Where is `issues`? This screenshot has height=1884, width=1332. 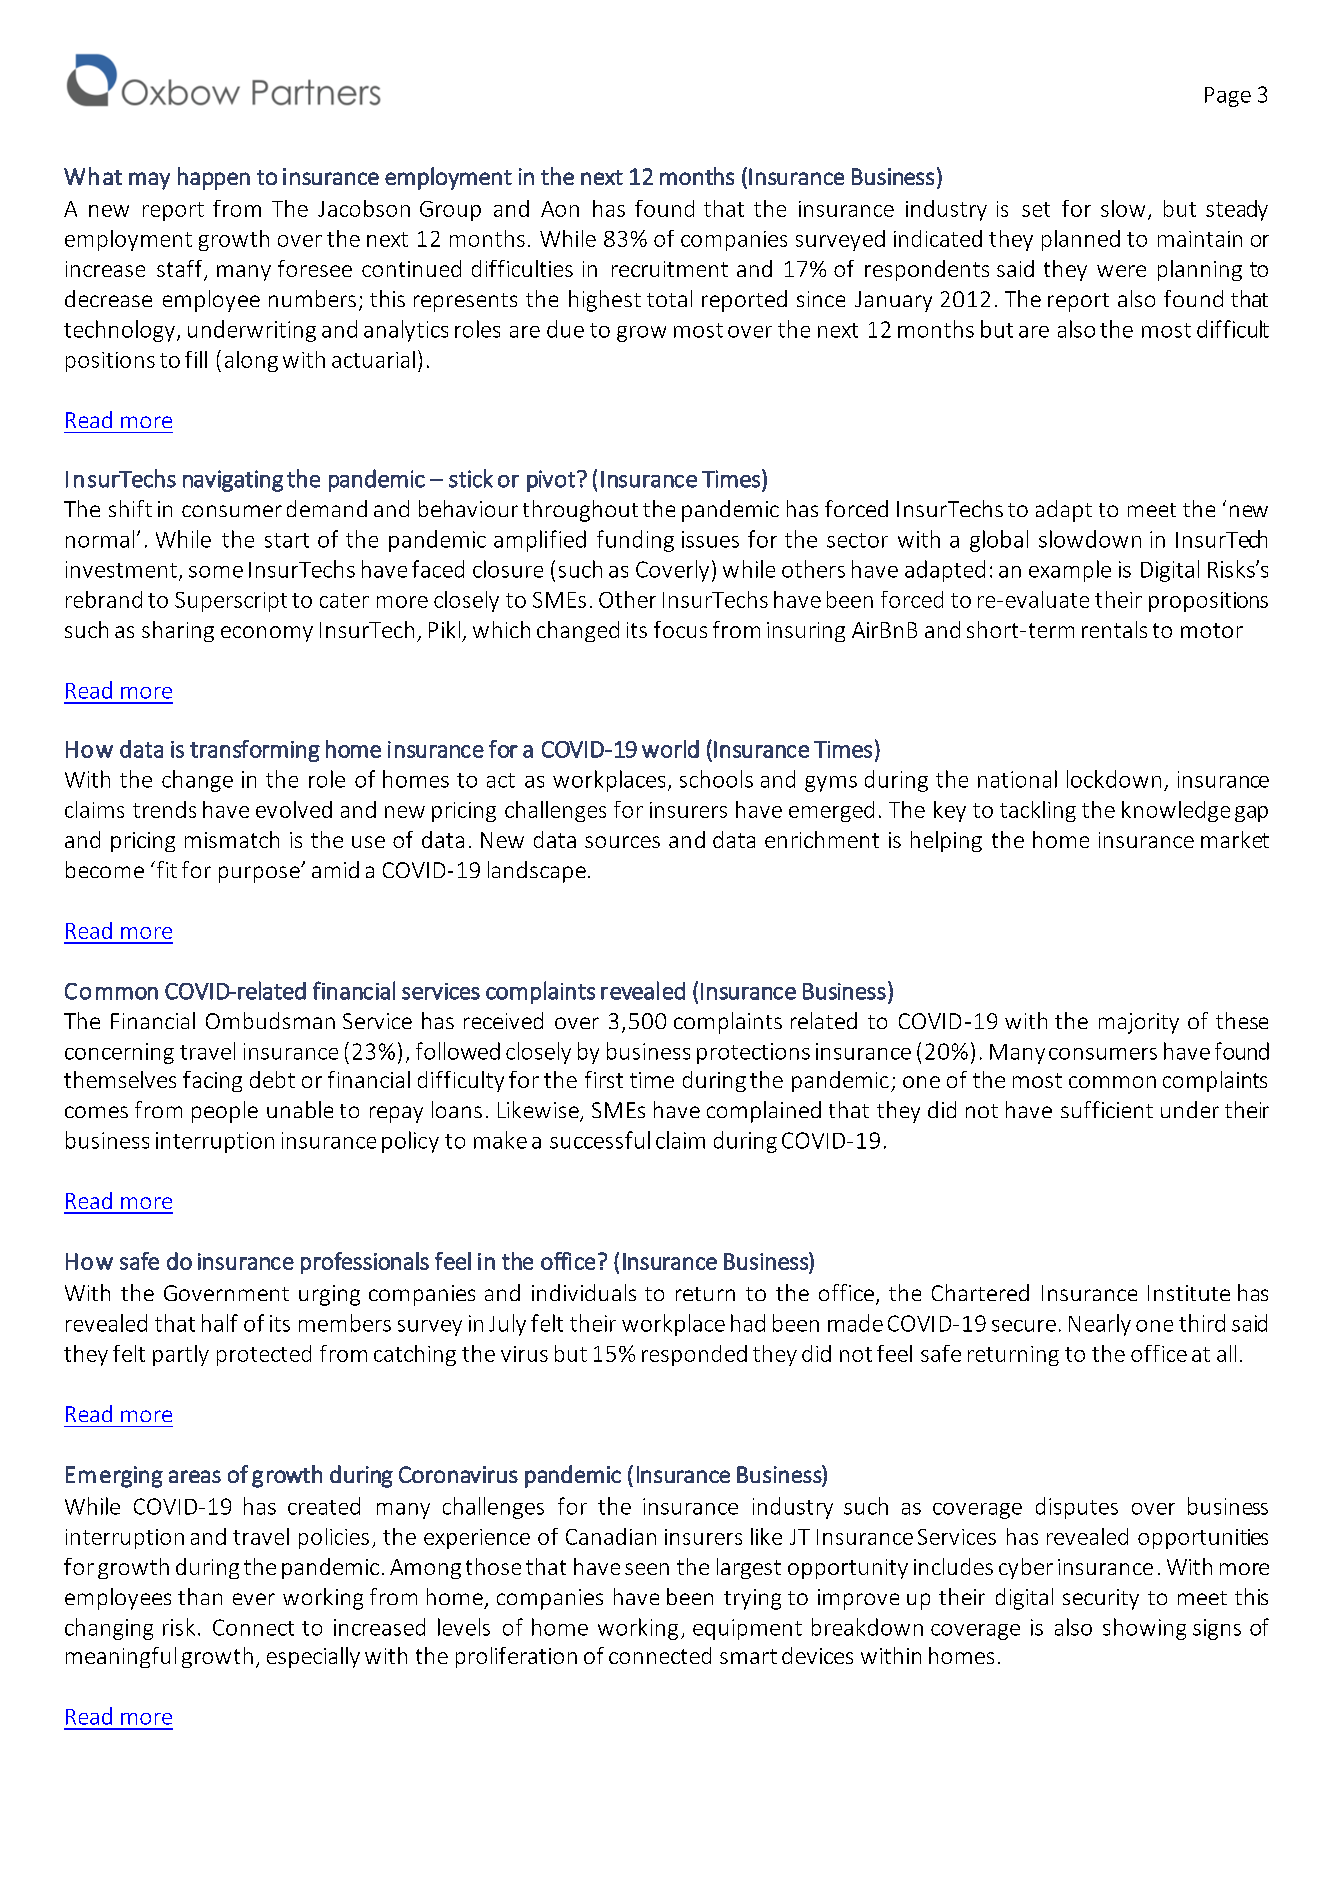 issues is located at coordinates (710, 539).
